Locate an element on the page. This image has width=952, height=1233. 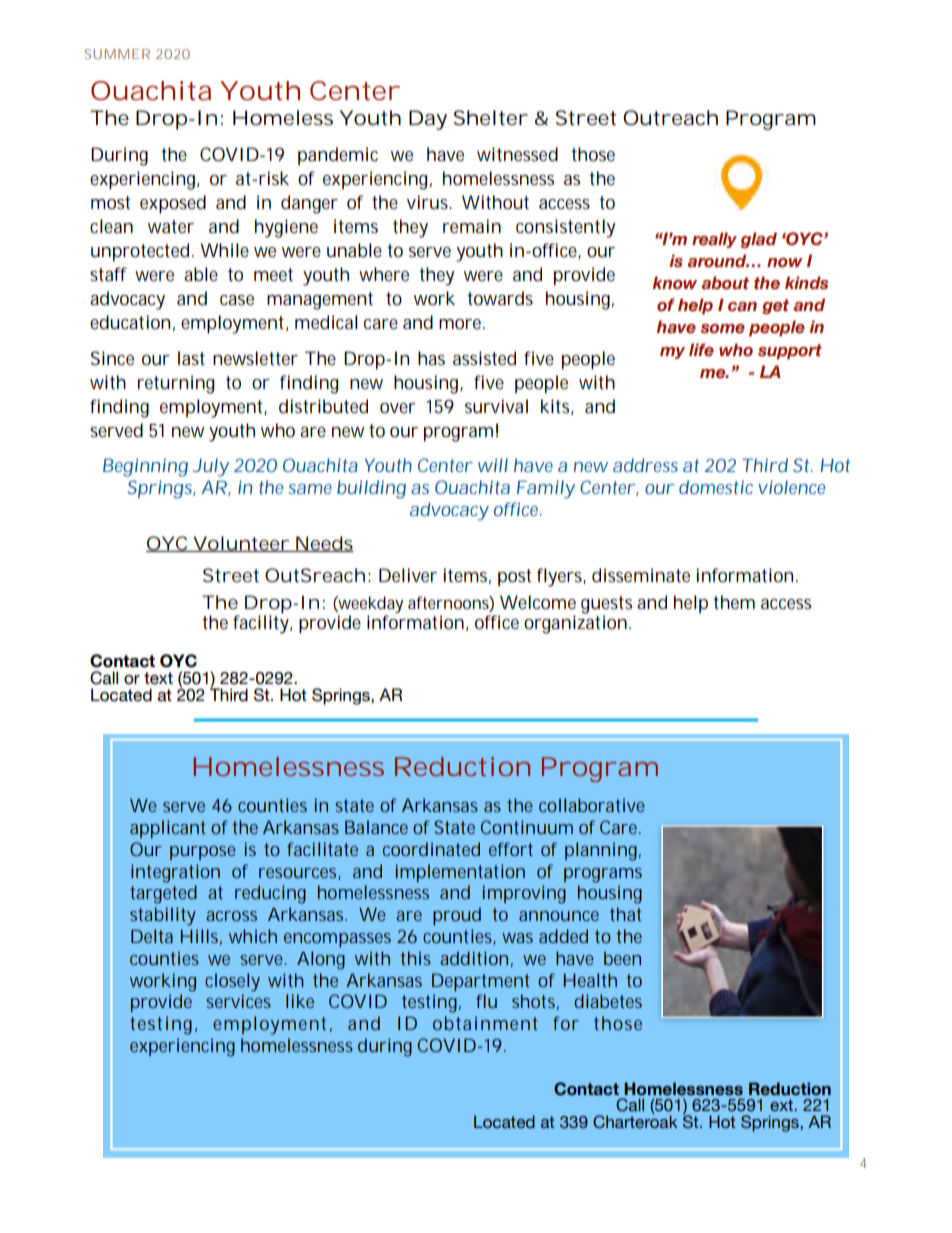
closely is located at coordinates (232, 982).
